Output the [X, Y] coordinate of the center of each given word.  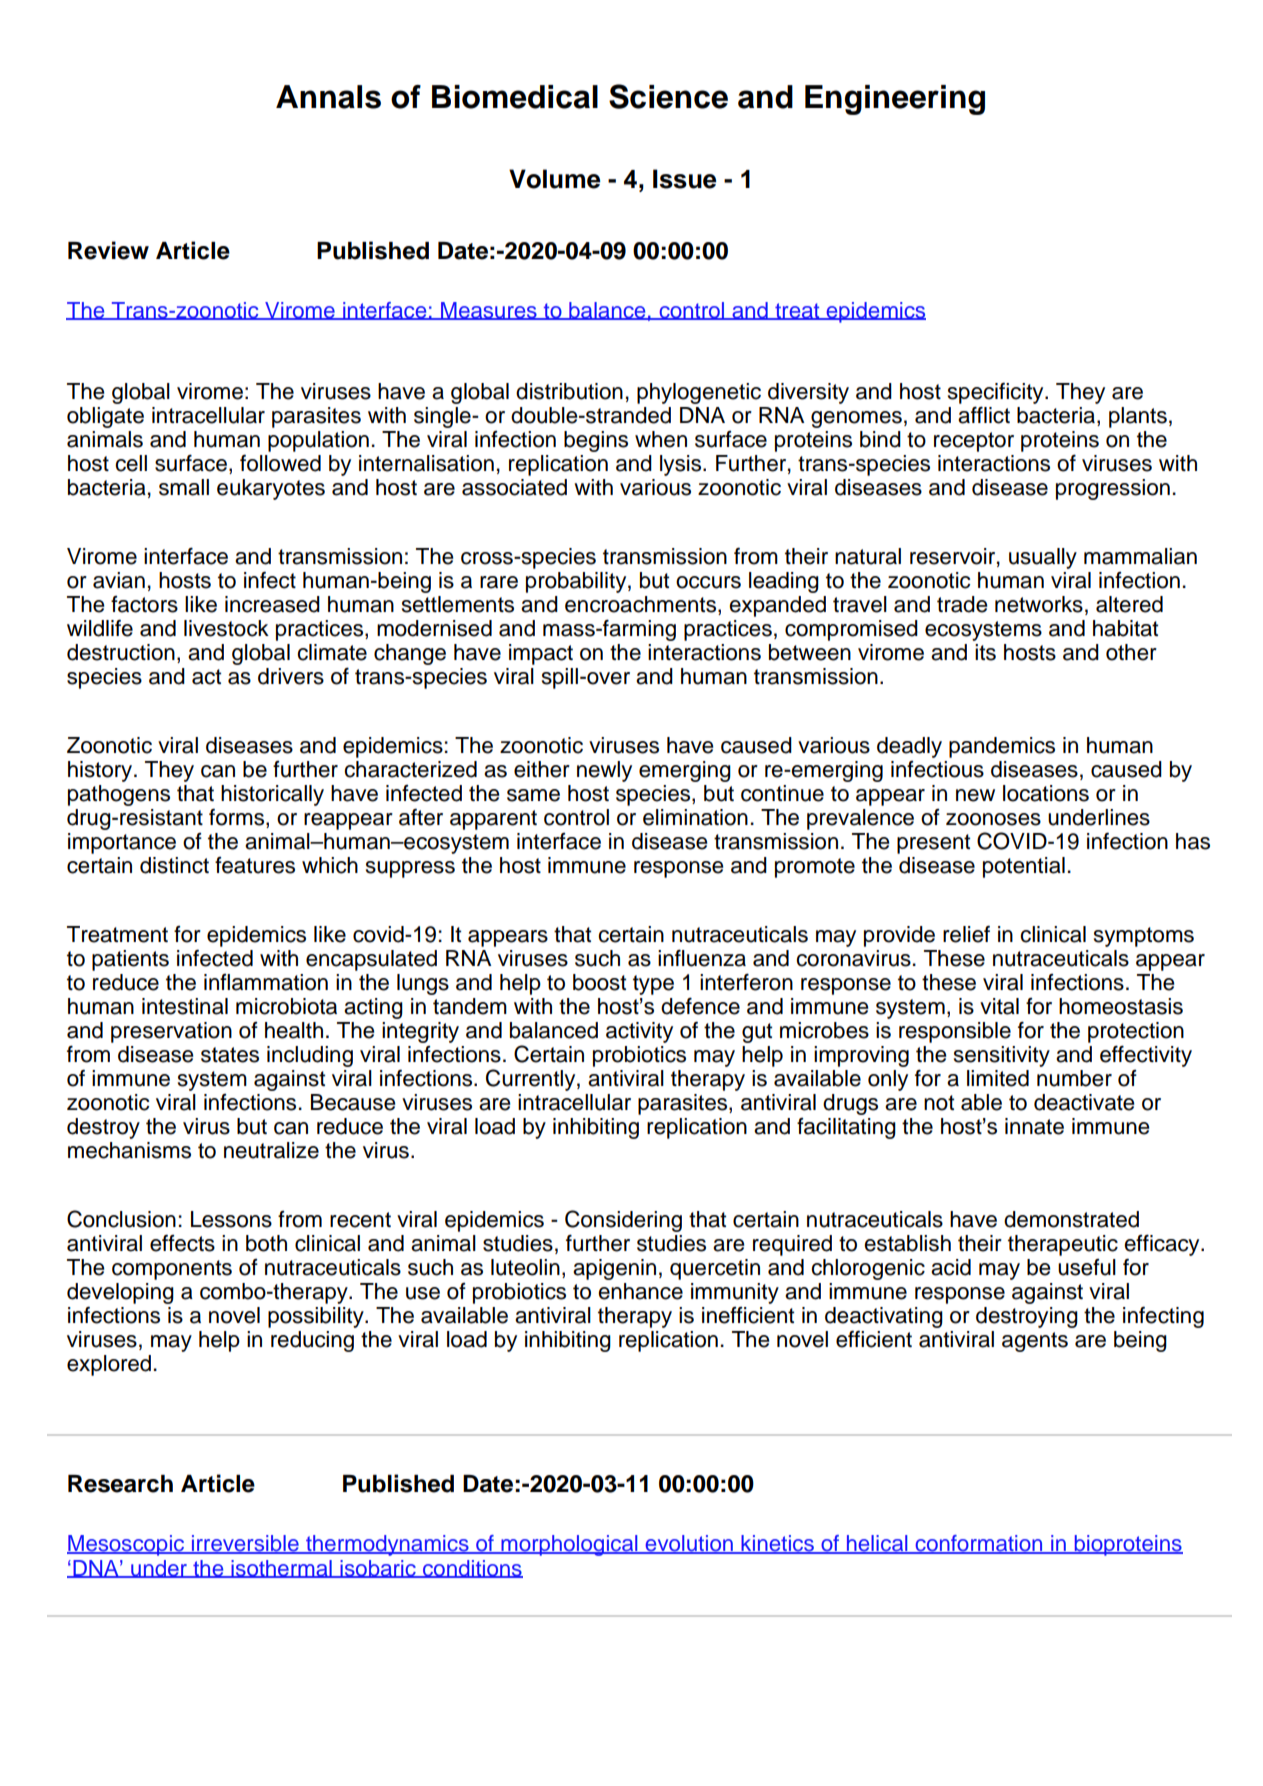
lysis [682, 465]
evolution [689, 1544]
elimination [695, 817]
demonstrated [1071, 1219]
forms [238, 818]
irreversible [245, 1544]
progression [1113, 489]
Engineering [895, 100]
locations [1046, 793]
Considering [623, 1221]
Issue [684, 179]
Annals [328, 97]
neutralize [271, 1150]
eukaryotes [271, 489]
